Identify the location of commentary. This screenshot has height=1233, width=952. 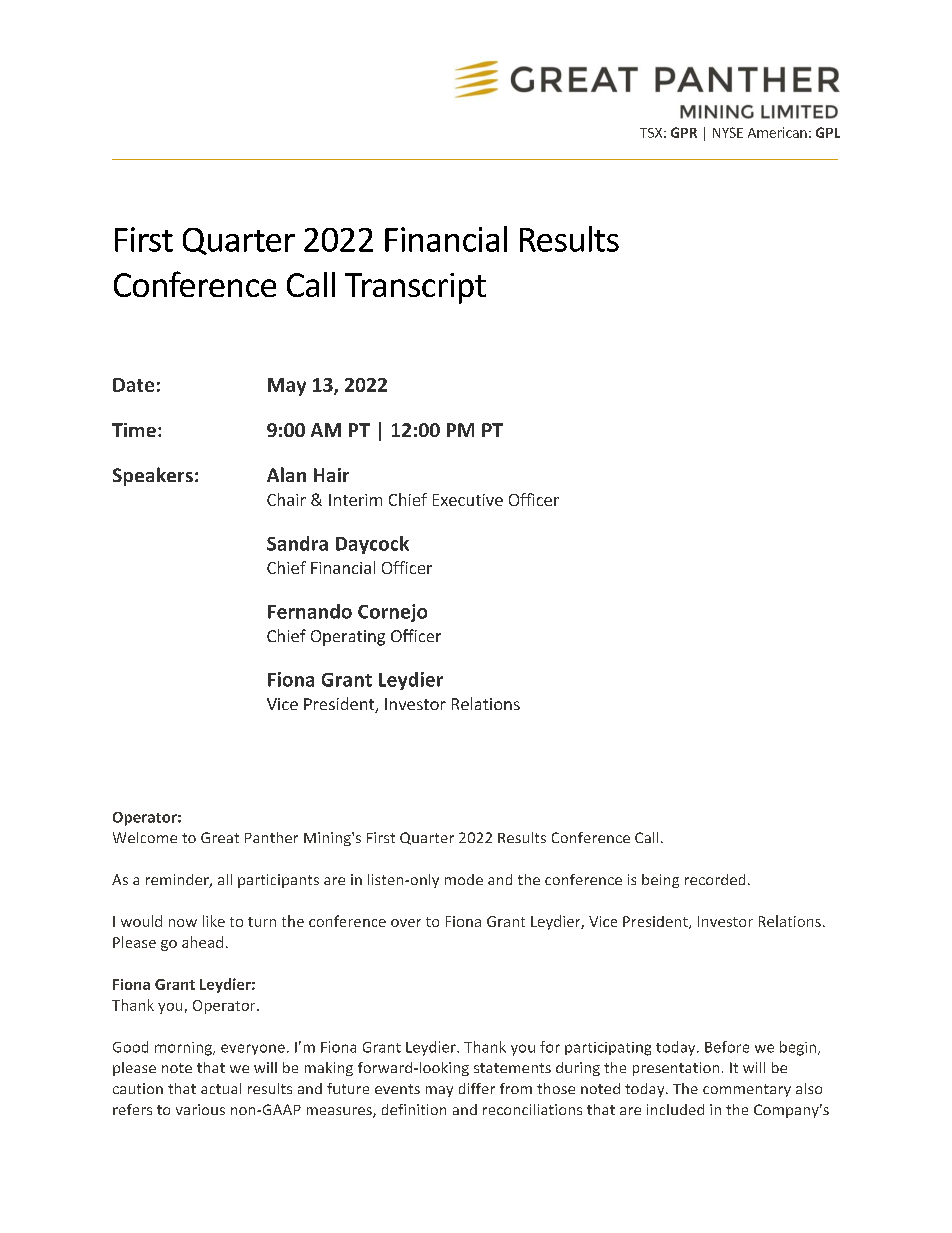
(747, 1090).
